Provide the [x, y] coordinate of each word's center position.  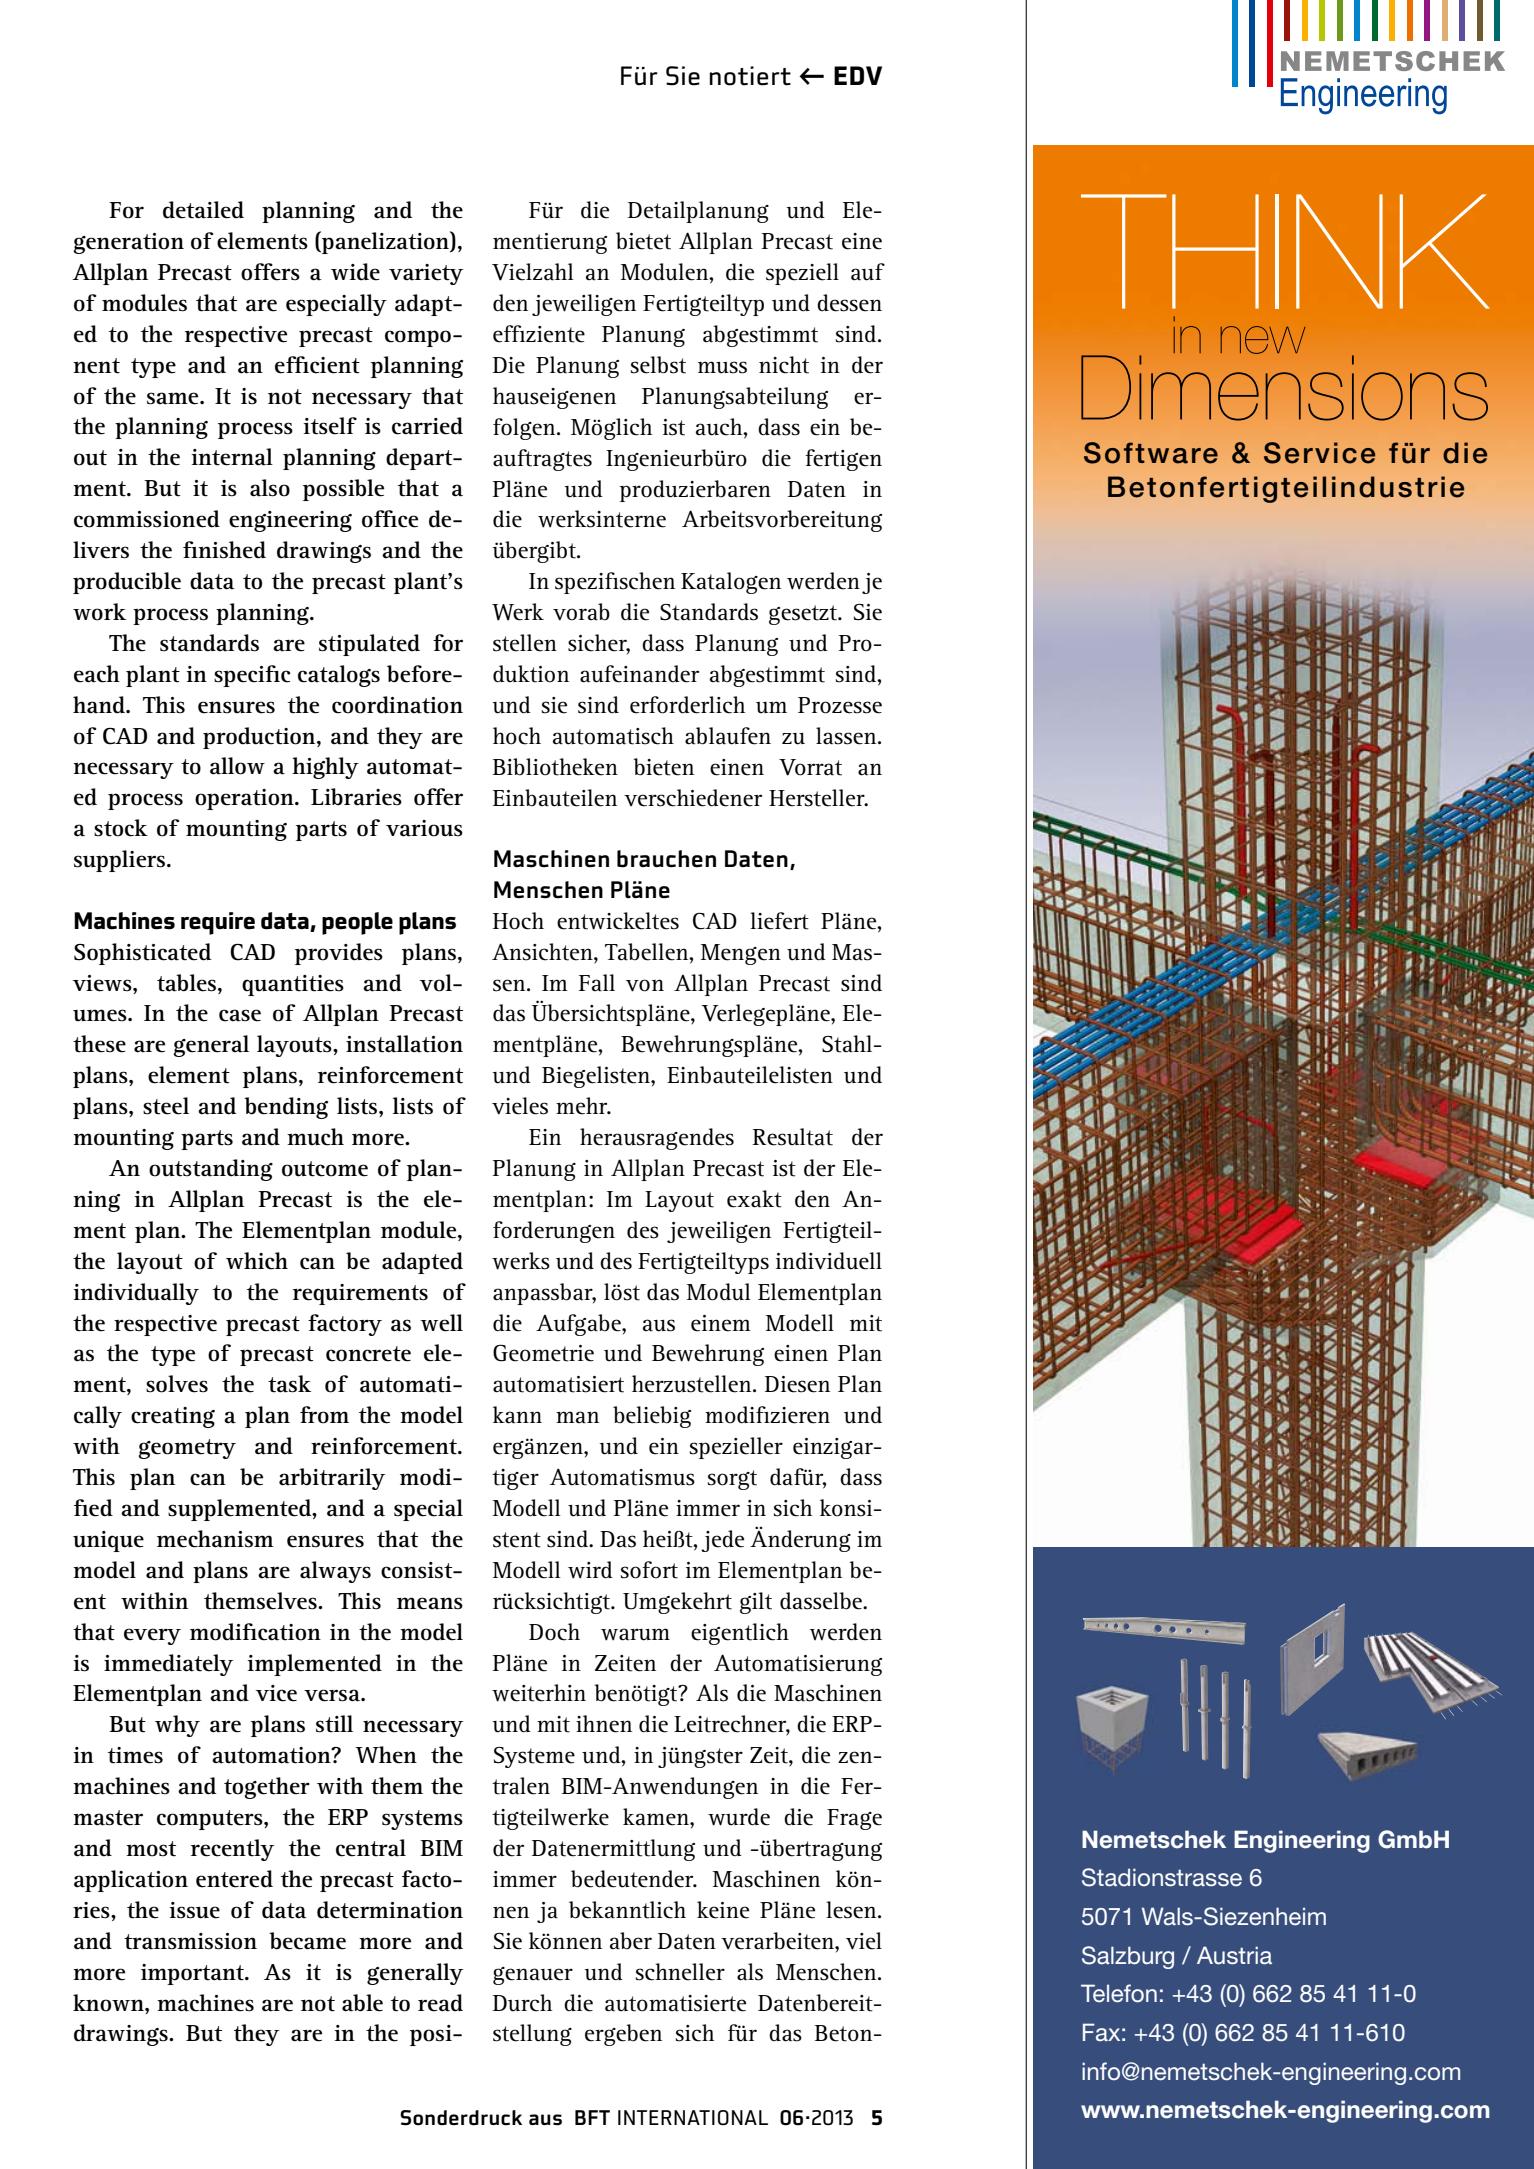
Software [1151, 453]
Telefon [1119, 1993]
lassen [847, 736]
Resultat [792, 1137]
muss [722, 367]
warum [635, 1634]
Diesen [797, 1384]
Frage [854, 1819]
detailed [203, 210]
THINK [1285, 251]
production [260, 738]
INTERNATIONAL [693, 2118]
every [152, 1636]
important [193, 1974]
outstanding [211, 1170]
